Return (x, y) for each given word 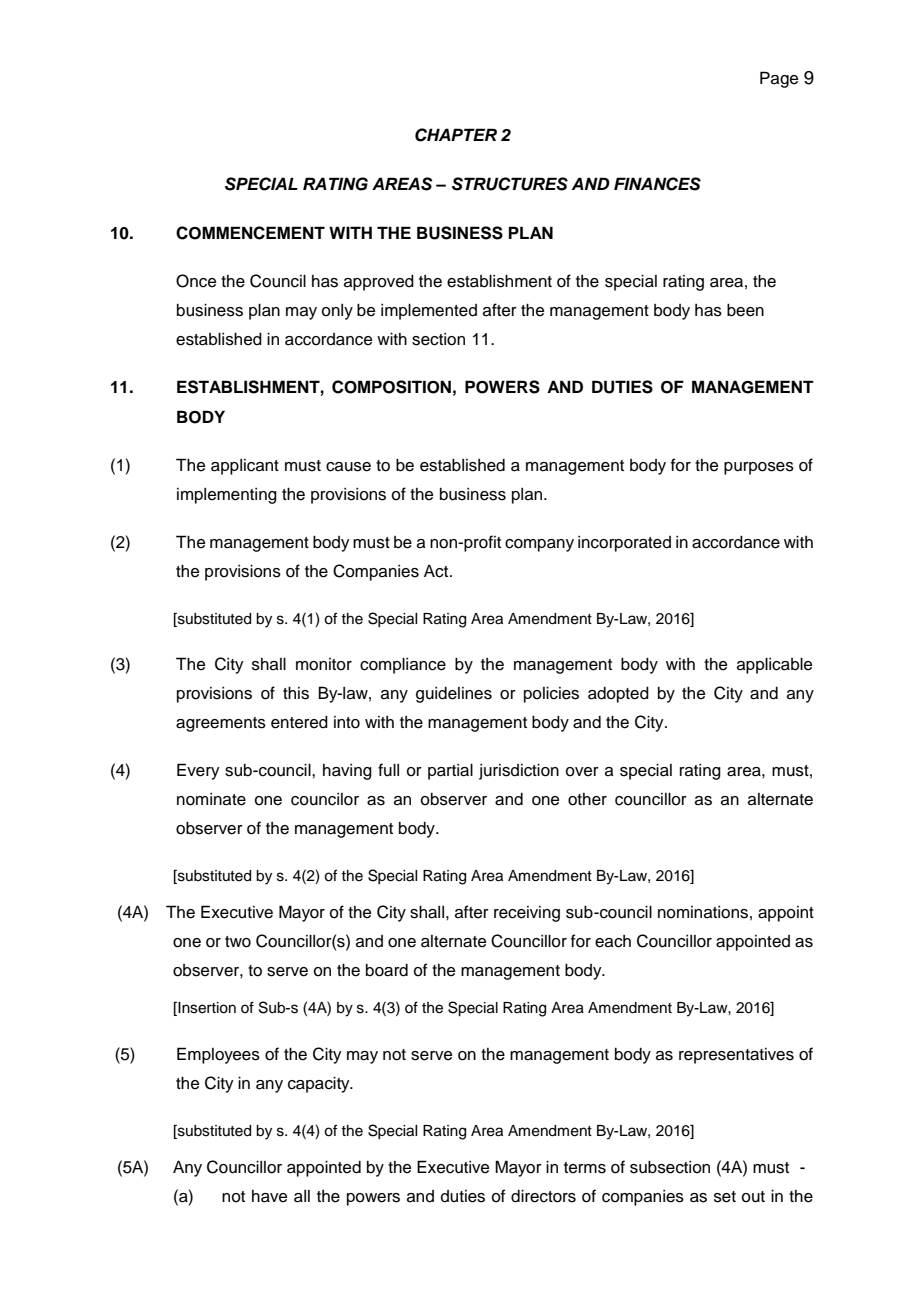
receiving (527, 914)
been (745, 310)
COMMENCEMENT (250, 233)
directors (543, 1196)
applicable (774, 665)
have (269, 1196)
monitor (324, 664)
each (613, 941)
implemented (429, 311)
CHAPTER (456, 135)
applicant (245, 467)
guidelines (454, 695)
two (238, 942)
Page (779, 79)
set (725, 1197)
